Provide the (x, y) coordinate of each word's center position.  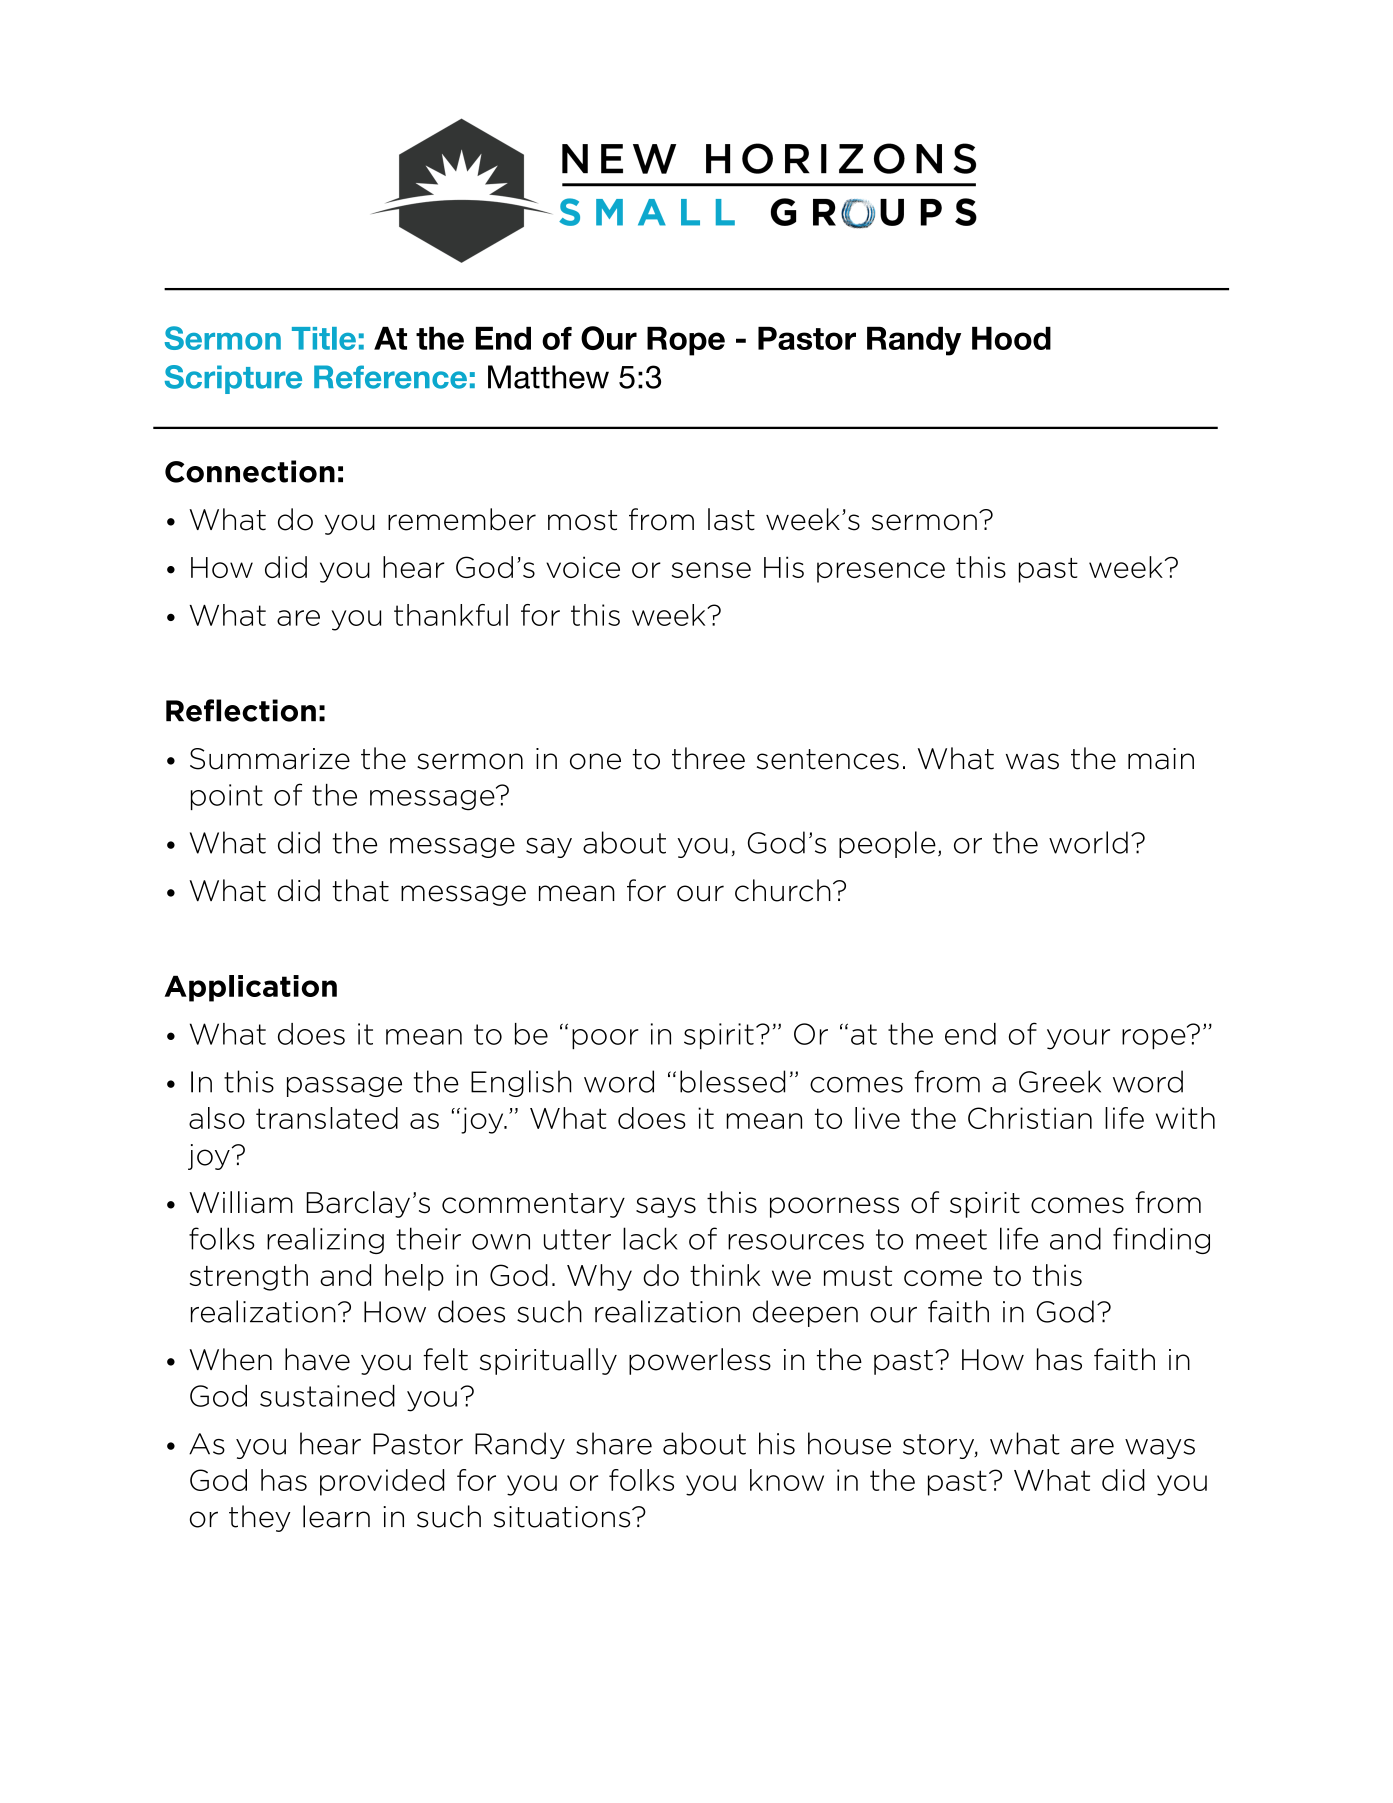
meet (951, 1239)
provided (382, 1482)
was (1032, 761)
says (666, 1207)
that (360, 890)
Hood (1011, 338)
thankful (451, 615)
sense (711, 570)
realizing (325, 1241)
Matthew (548, 377)
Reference (390, 377)
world (1088, 842)
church (783, 890)
